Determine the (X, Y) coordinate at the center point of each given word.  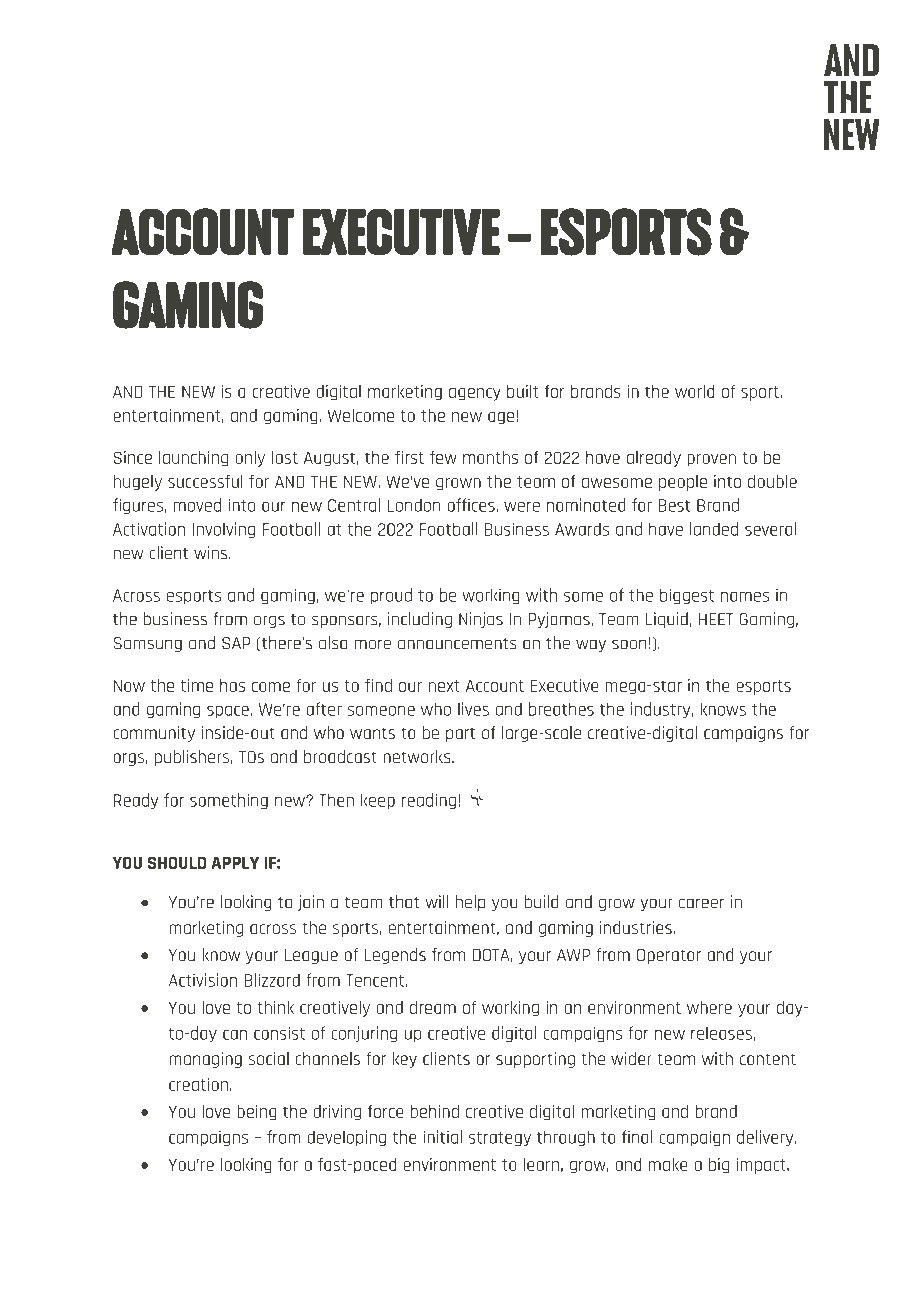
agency (475, 394)
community (154, 734)
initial (442, 1137)
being (257, 1112)
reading (429, 801)
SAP (236, 643)
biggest (687, 596)
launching (193, 458)
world (695, 391)
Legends (395, 956)
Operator (669, 956)
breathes (561, 709)
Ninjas (481, 620)
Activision (203, 980)
